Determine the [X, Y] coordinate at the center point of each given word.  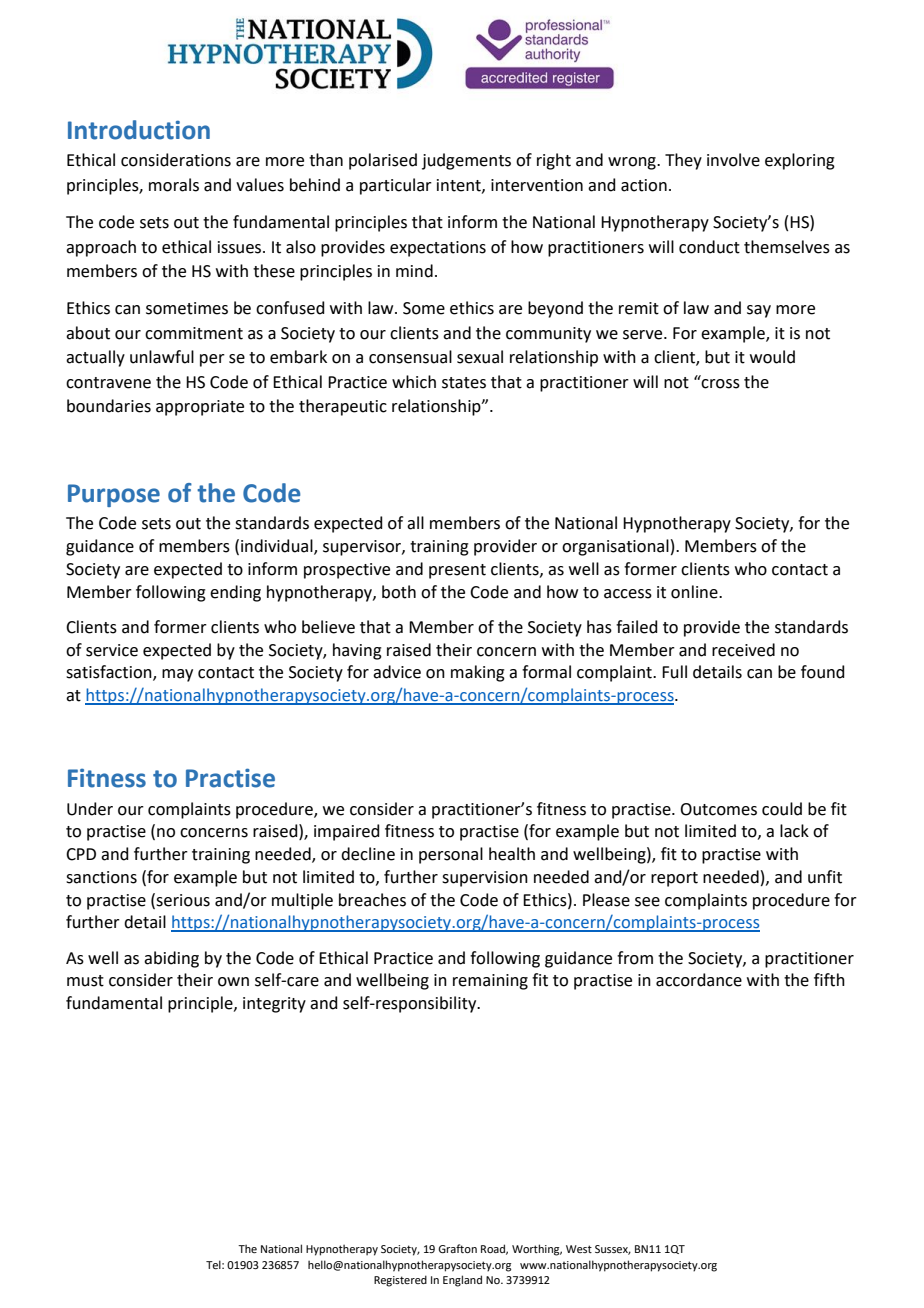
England [462, 1281]
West [579, 1249]
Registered [400, 1281]
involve [733, 160]
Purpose [114, 495]
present [457, 571]
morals [174, 185]
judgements [466, 161]
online [695, 592]
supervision [485, 879]
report [674, 879]
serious [183, 900]
